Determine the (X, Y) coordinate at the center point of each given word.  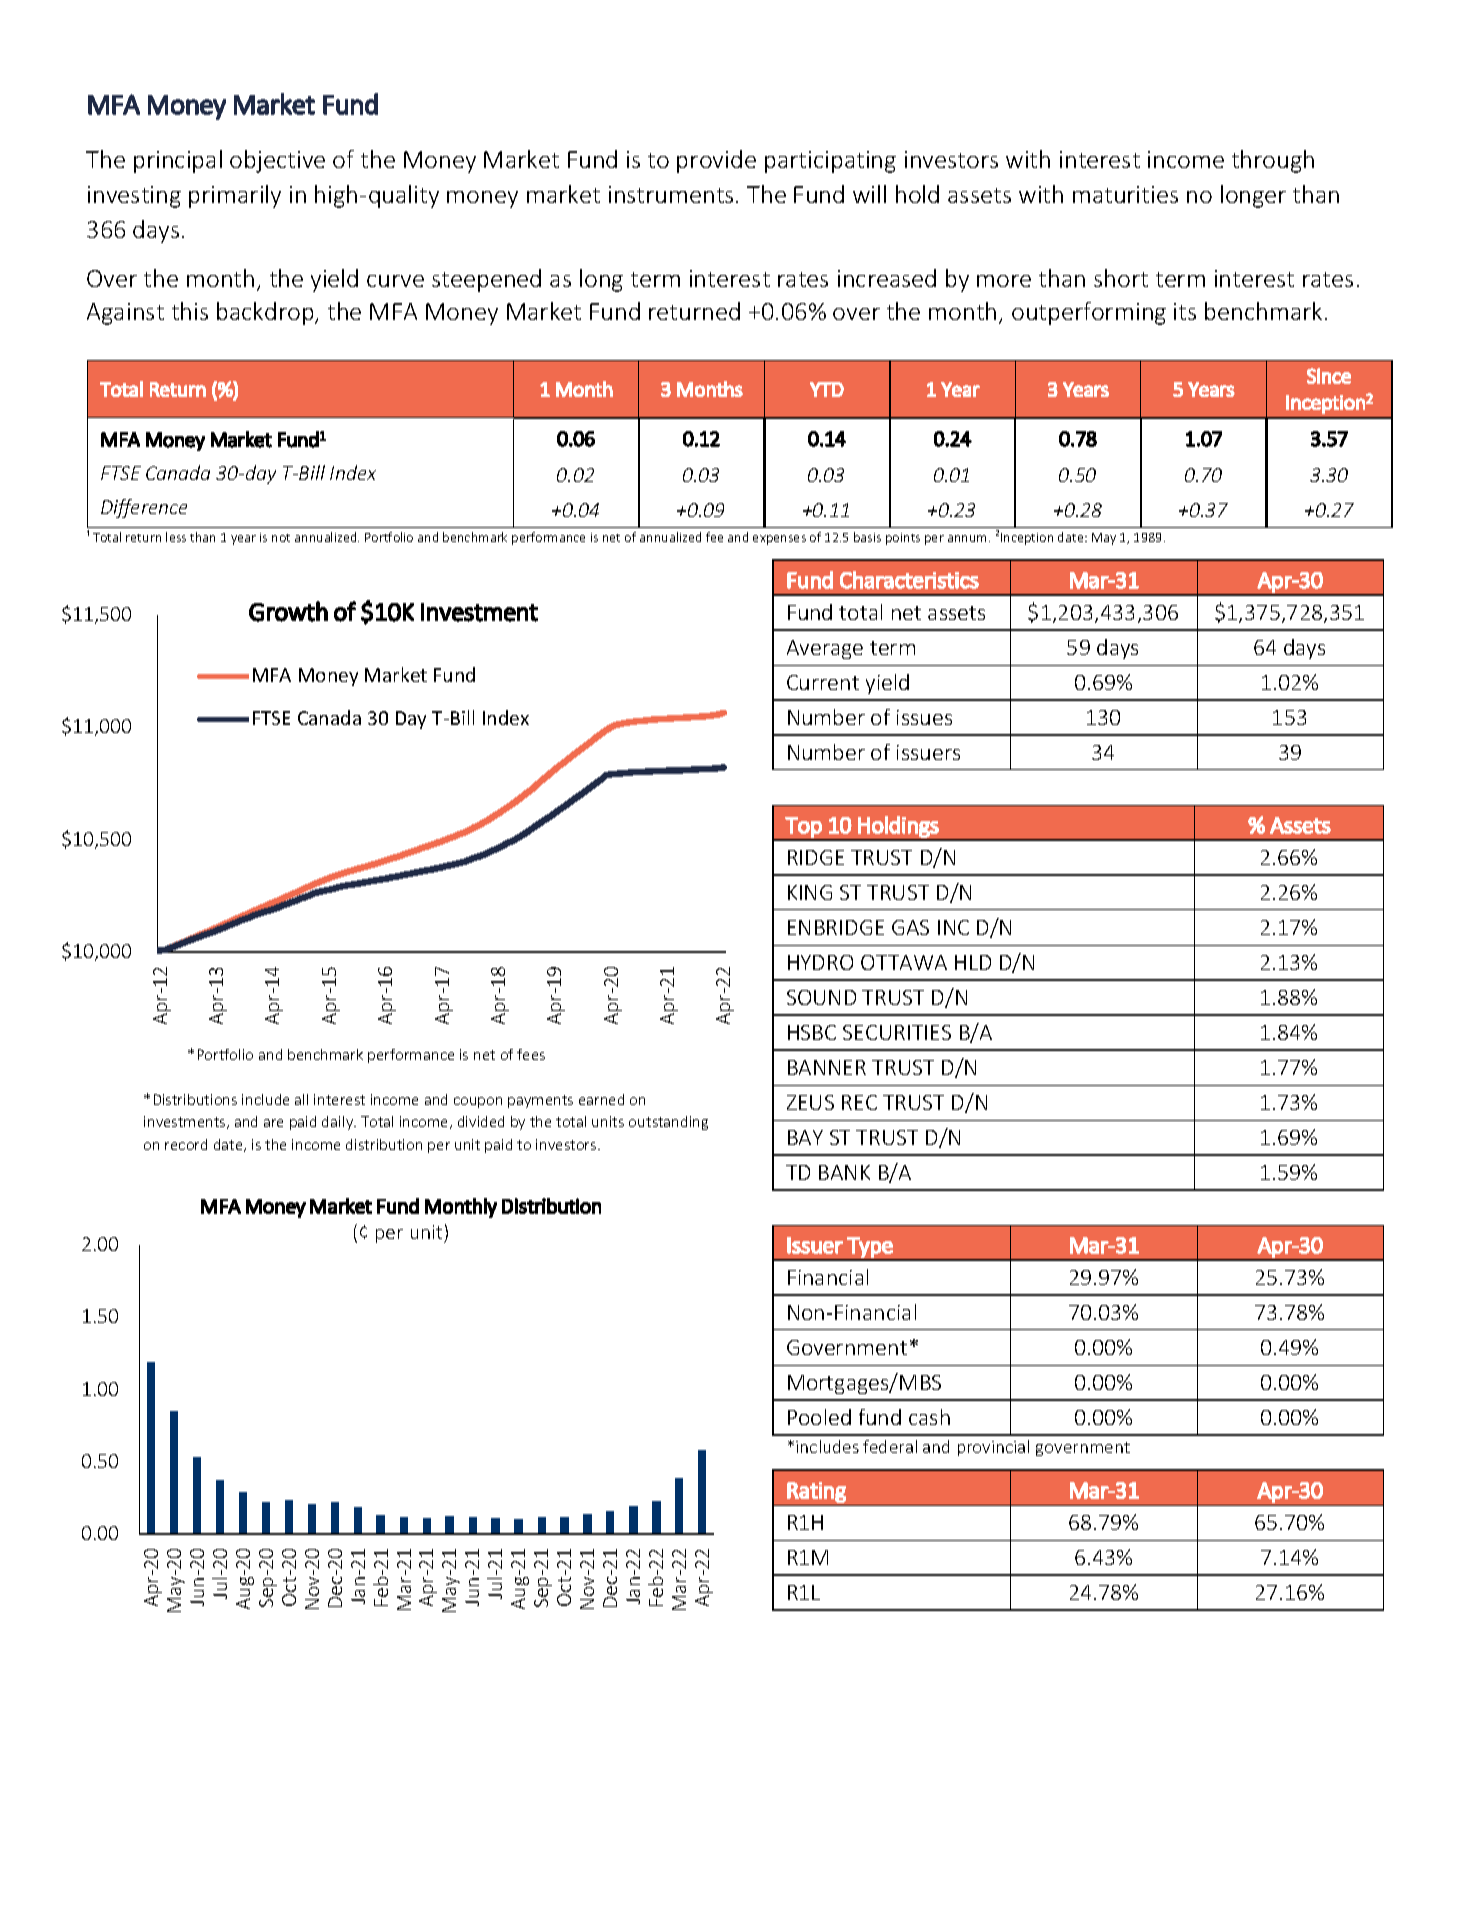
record (186, 1144)
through (1273, 161)
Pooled (819, 1417)
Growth (288, 611)
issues (924, 717)
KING (810, 892)
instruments (671, 194)
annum (969, 538)
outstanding (668, 1123)
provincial (993, 1448)
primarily (235, 196)
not (281, 538)
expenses (779, 540)
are (273, 1123)
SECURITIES (897, 1032)
